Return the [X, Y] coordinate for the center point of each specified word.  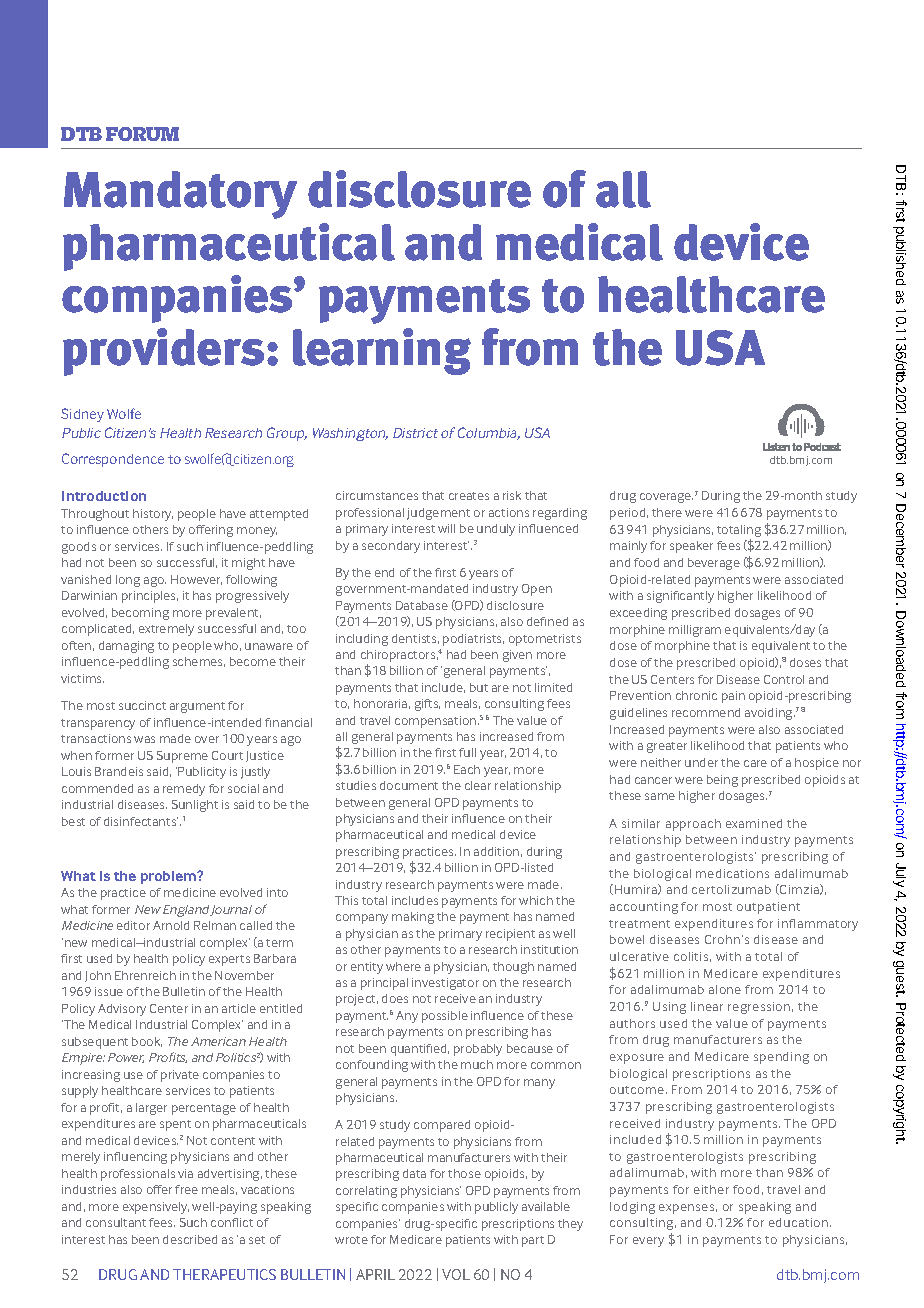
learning [382, 351]
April [375, 1274]
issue [109, 991]
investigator [445, 984]
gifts [427, 705]
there [667, 512]
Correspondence [113, 460]
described [190, 1239]
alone [725, 989]
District [415, 433]
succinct [142, 705]
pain [733, 697]
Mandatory [180, 195]
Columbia [489, 433]
